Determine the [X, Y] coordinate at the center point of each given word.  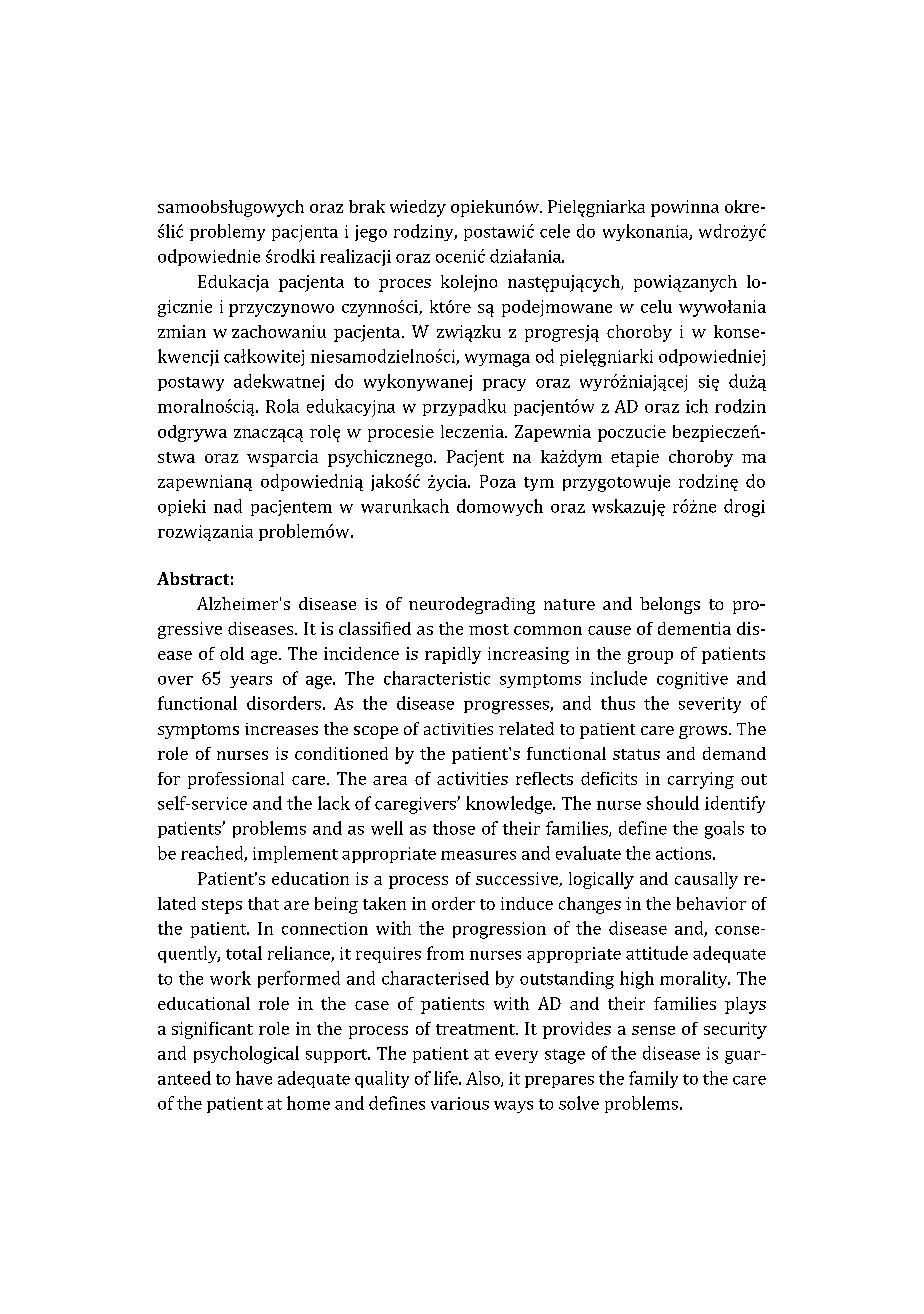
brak [367, 206]
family [653, 1079]
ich [697, 406]
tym [539, 484]
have [254, 1078]
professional [236, 780]
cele [555, 231]
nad [228, 506]
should [673, 803]
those [454, 828]
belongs [670, 605]
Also [484, 1079]
